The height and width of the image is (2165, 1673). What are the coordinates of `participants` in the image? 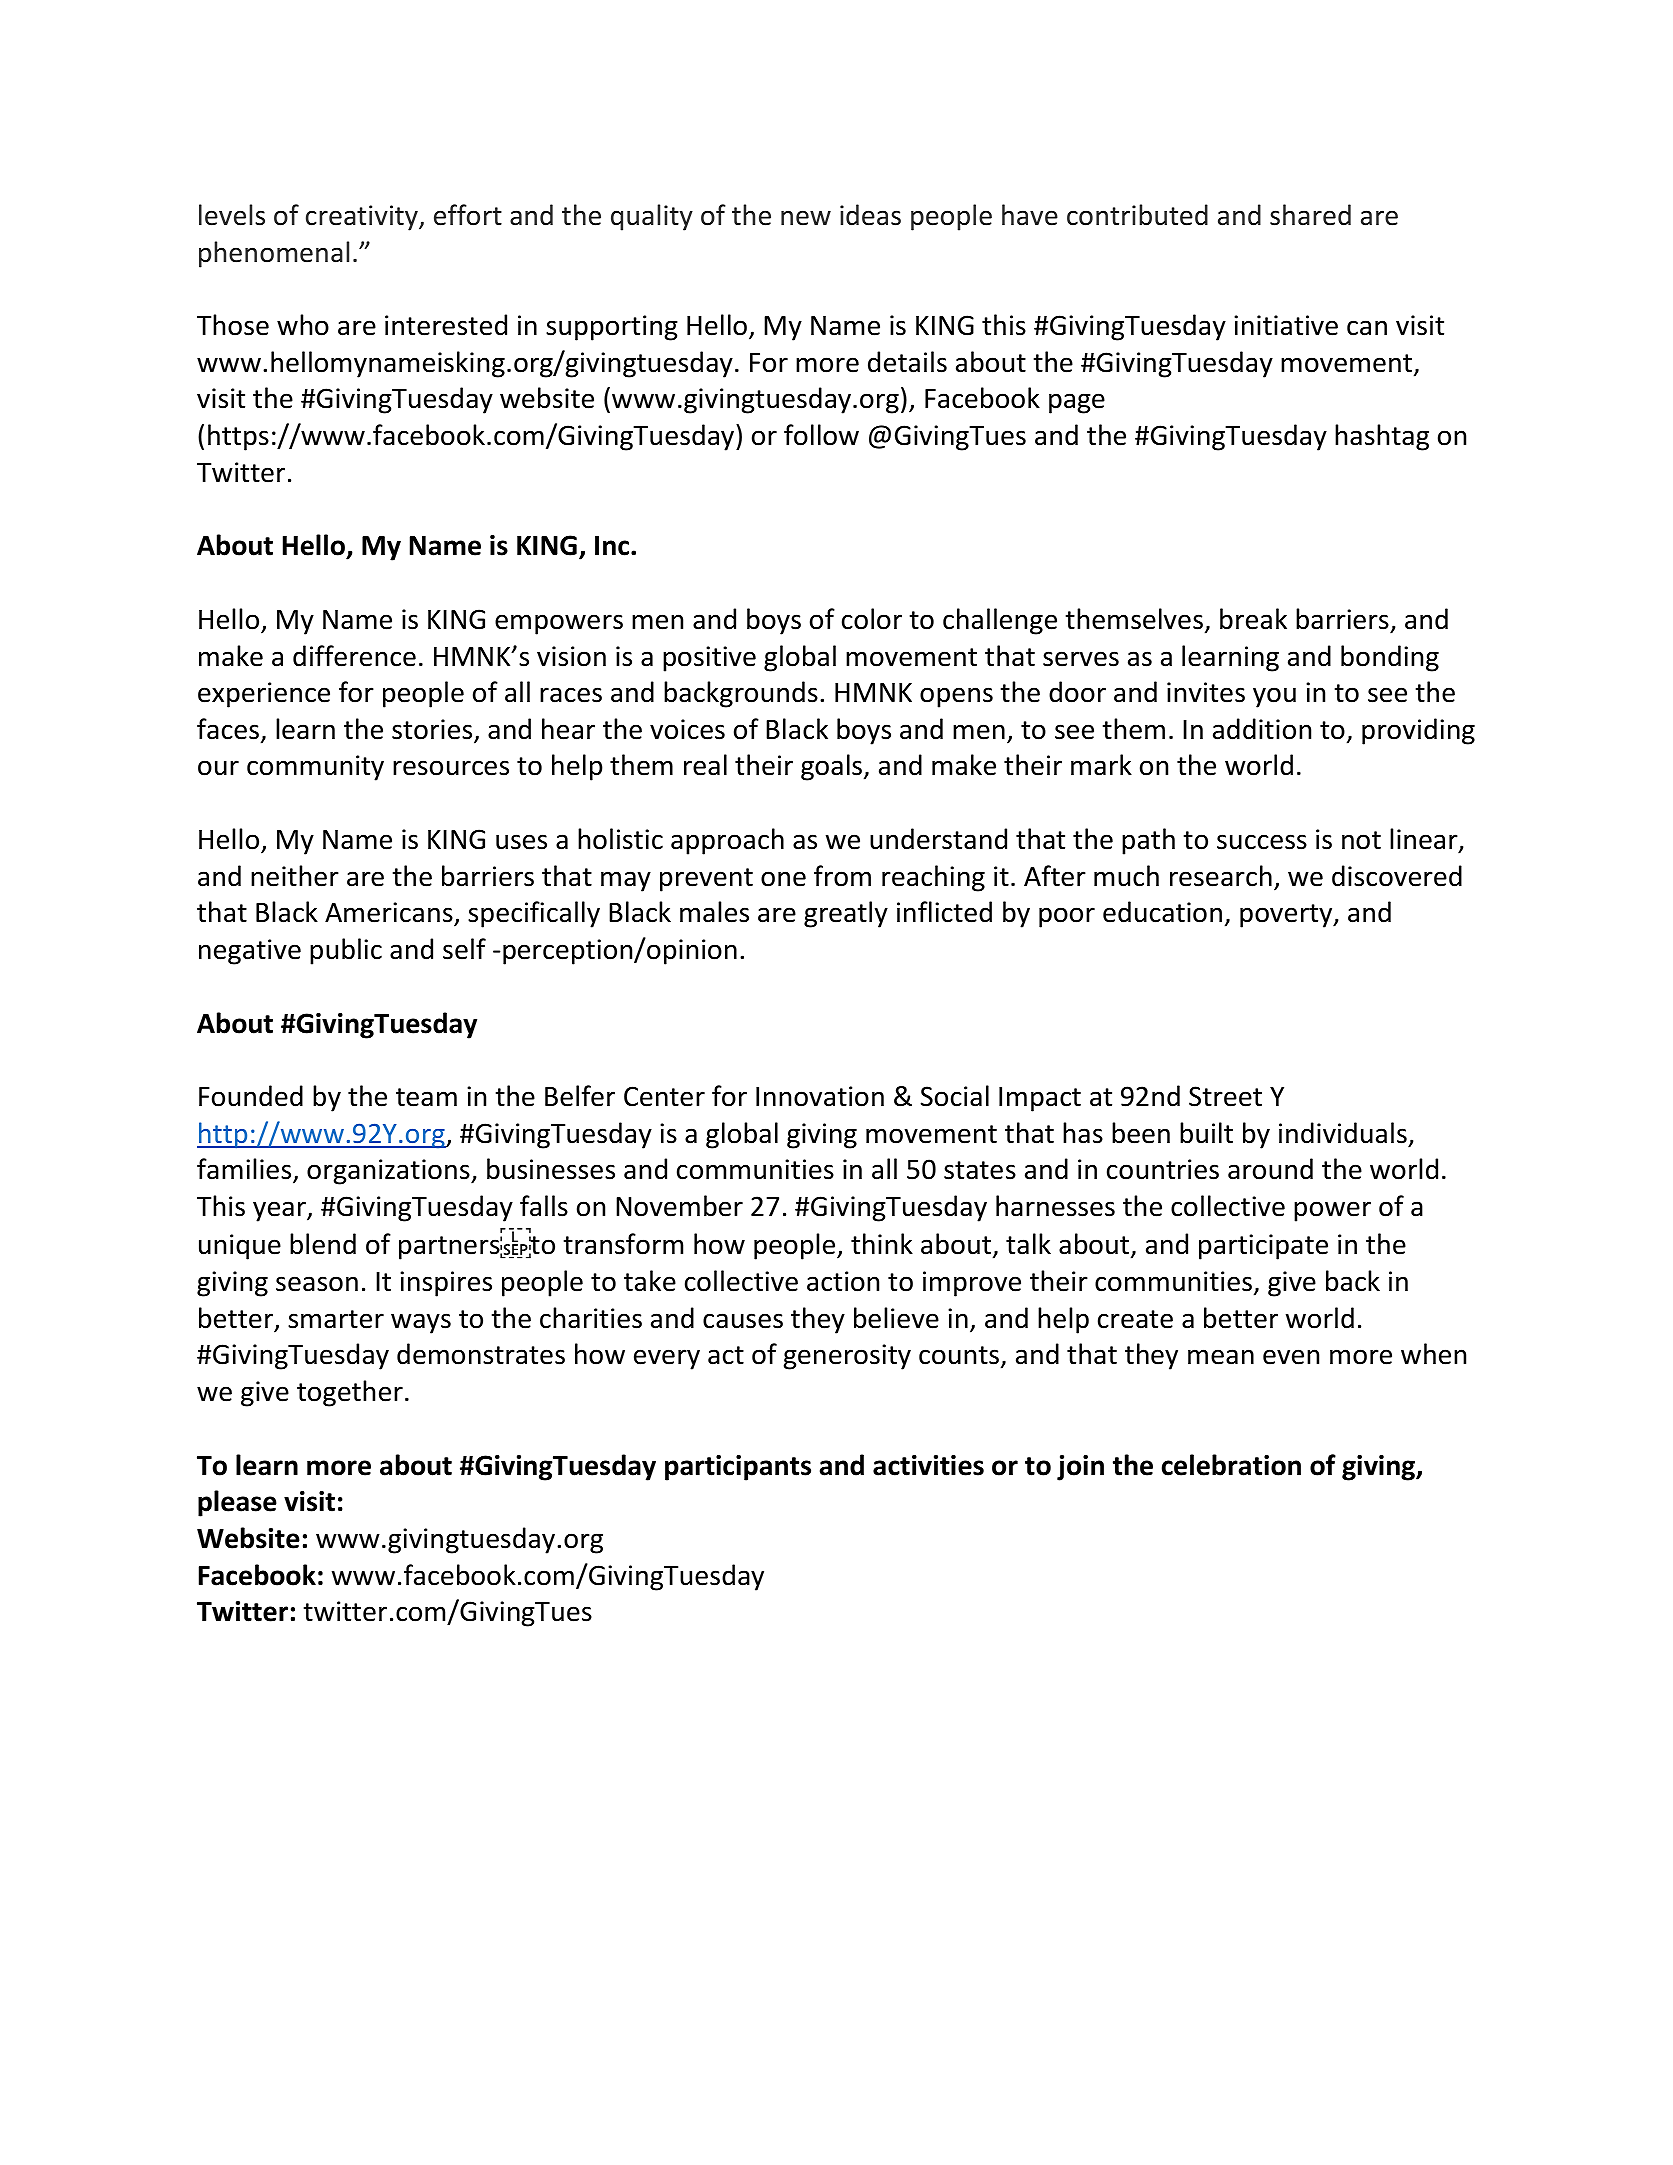 It's located at (738, 1468).
